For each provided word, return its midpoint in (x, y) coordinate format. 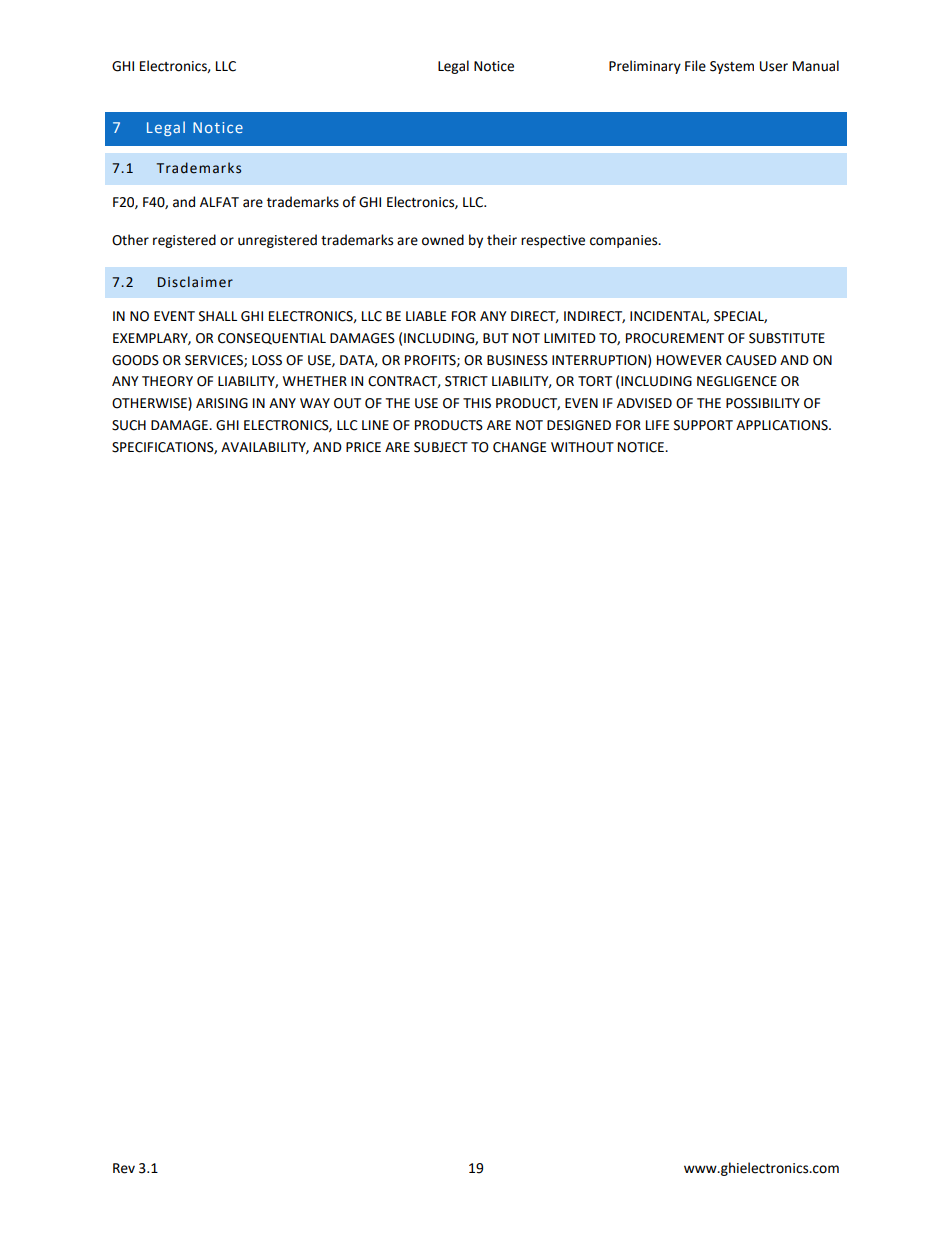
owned (443, 240)
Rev (124, 1168)
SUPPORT (703, 425)
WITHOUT (582, 447)
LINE (375, 425)
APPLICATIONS (783, 425)
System (732, 67)
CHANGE (519, 447)
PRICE (363, 447)
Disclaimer (195, 282)
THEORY (167, 381)
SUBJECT (441, 447)
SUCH (129, 425)
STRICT (466, 381)
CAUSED (751, 360)
